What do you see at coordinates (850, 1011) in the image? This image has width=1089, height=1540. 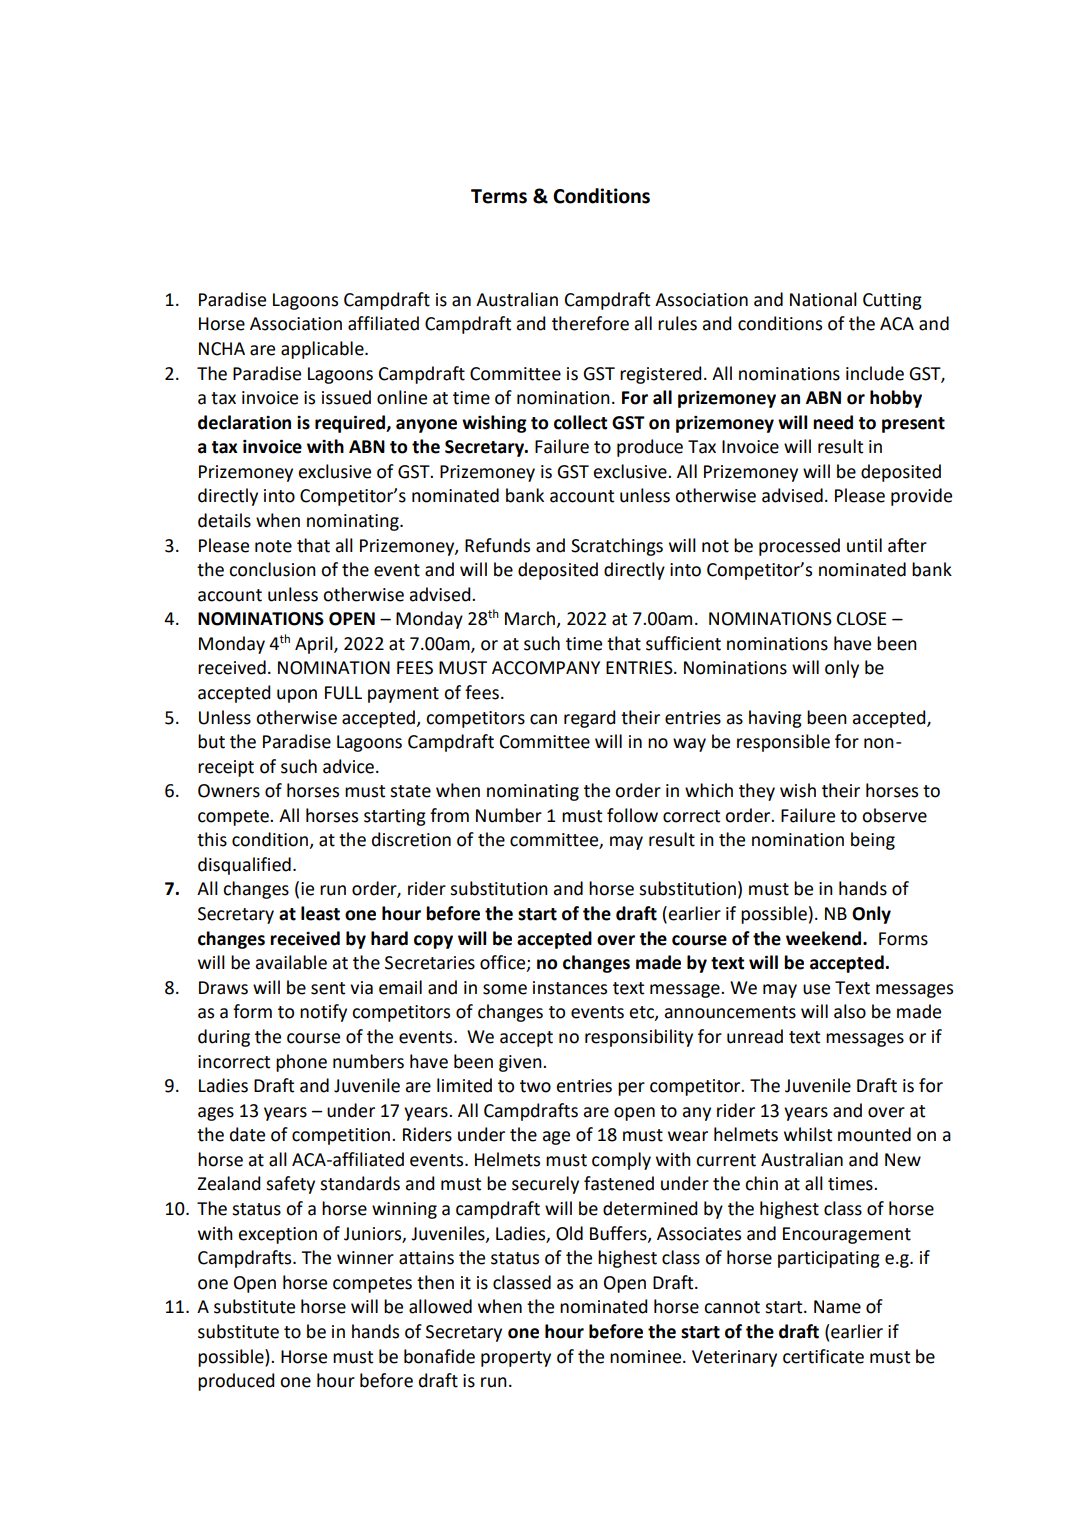 I see `also` at bounding box center [850, 1011].
